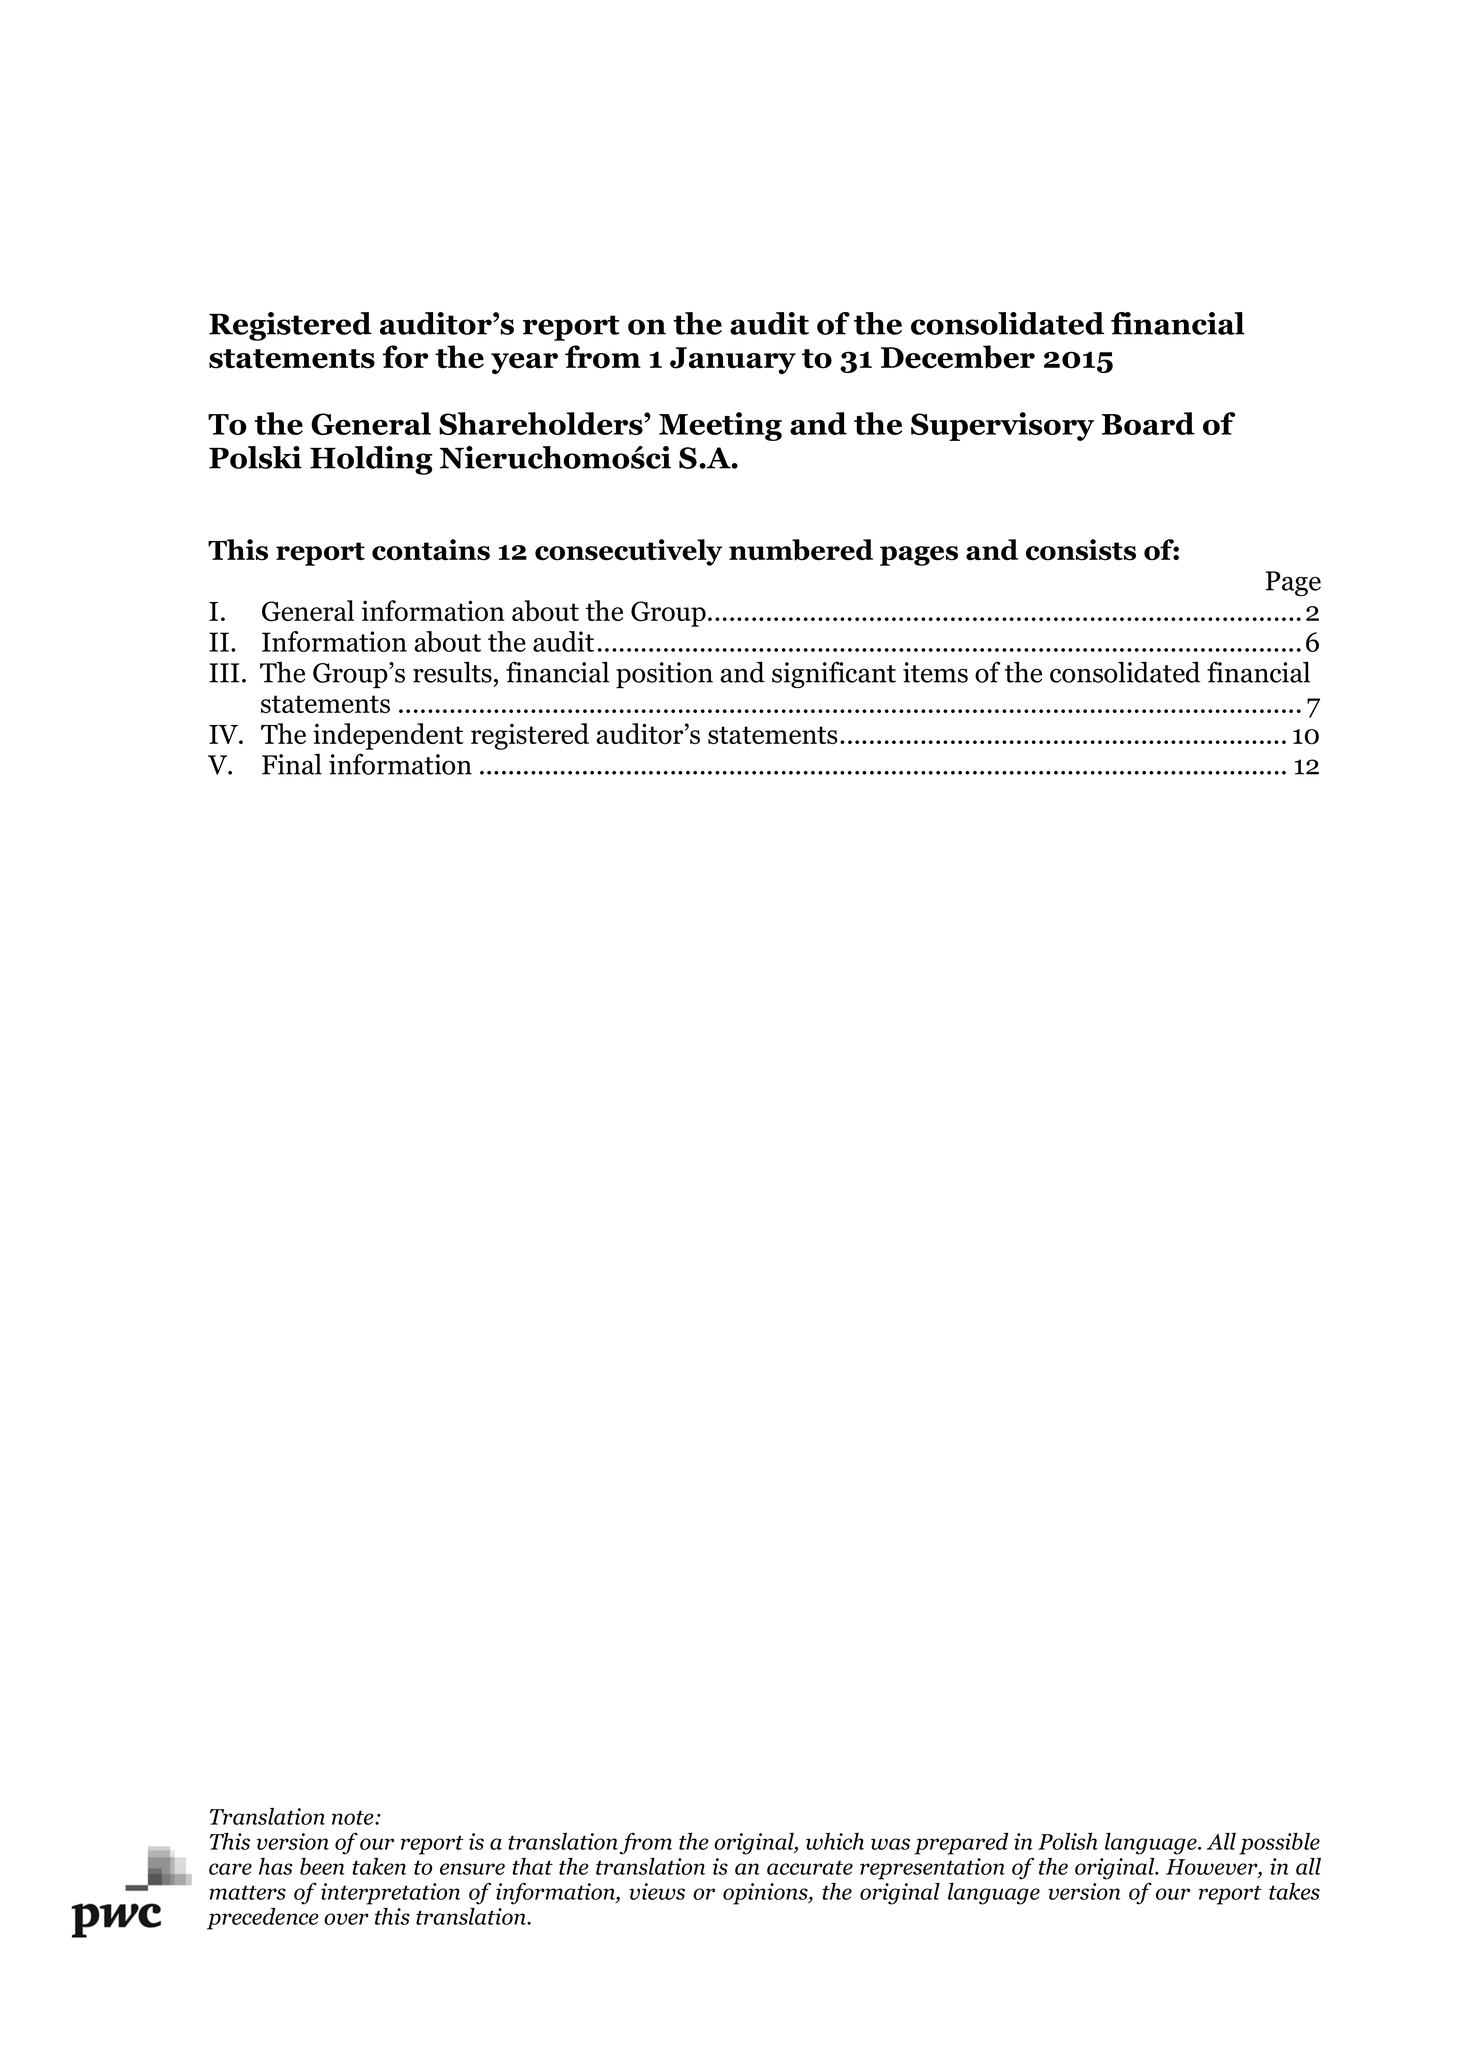 The height and width of the document is (2065, 1460). Describe the element at coordinates (835, 1841) in the document. I see `which` at that location.
